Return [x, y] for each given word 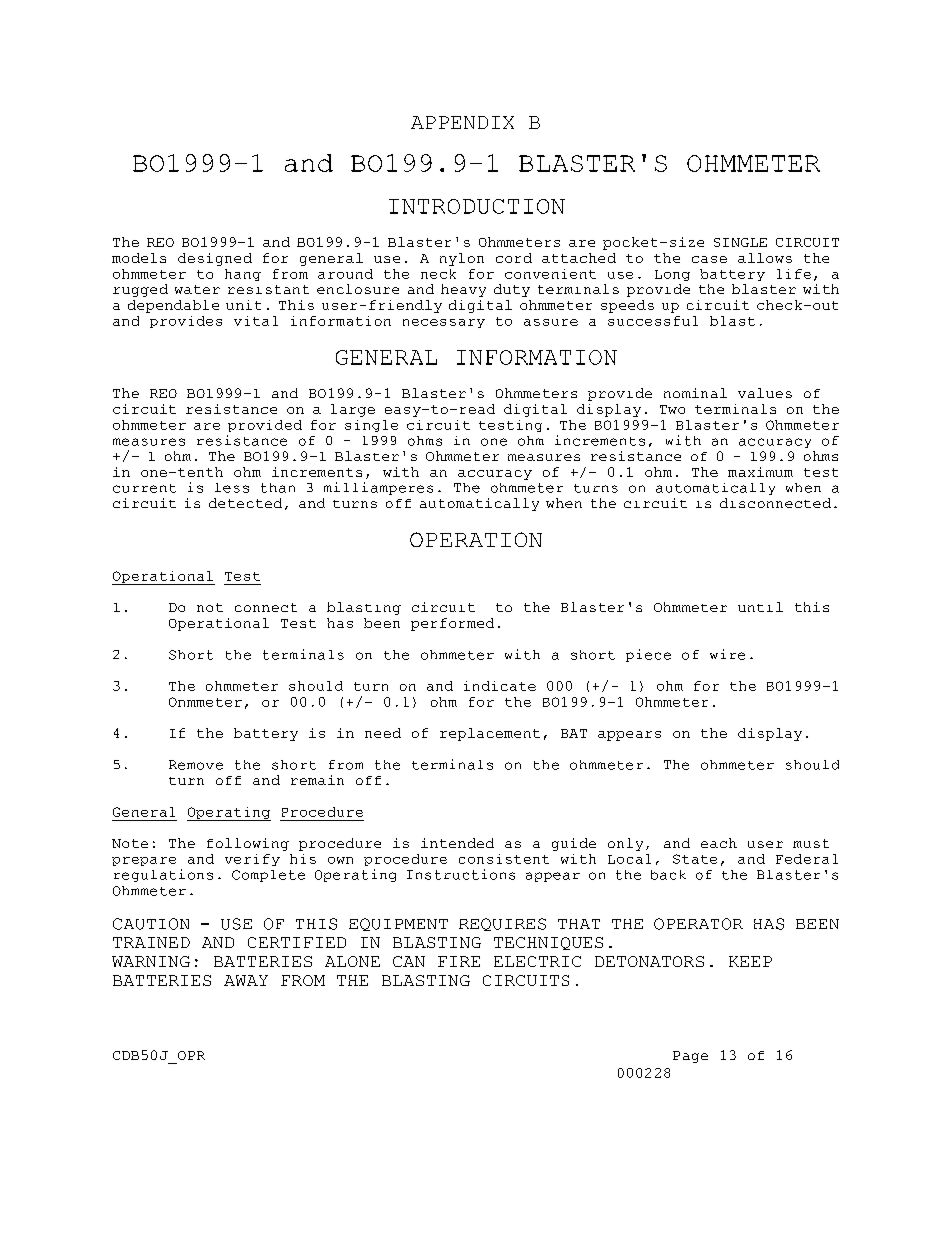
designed [215, 259]
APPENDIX [462, 122]
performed [452, 624]
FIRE [459, 961]
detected [245, 503]
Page [690, 1057]
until [760, 607]
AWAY [246, 980]
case [709, 259]
